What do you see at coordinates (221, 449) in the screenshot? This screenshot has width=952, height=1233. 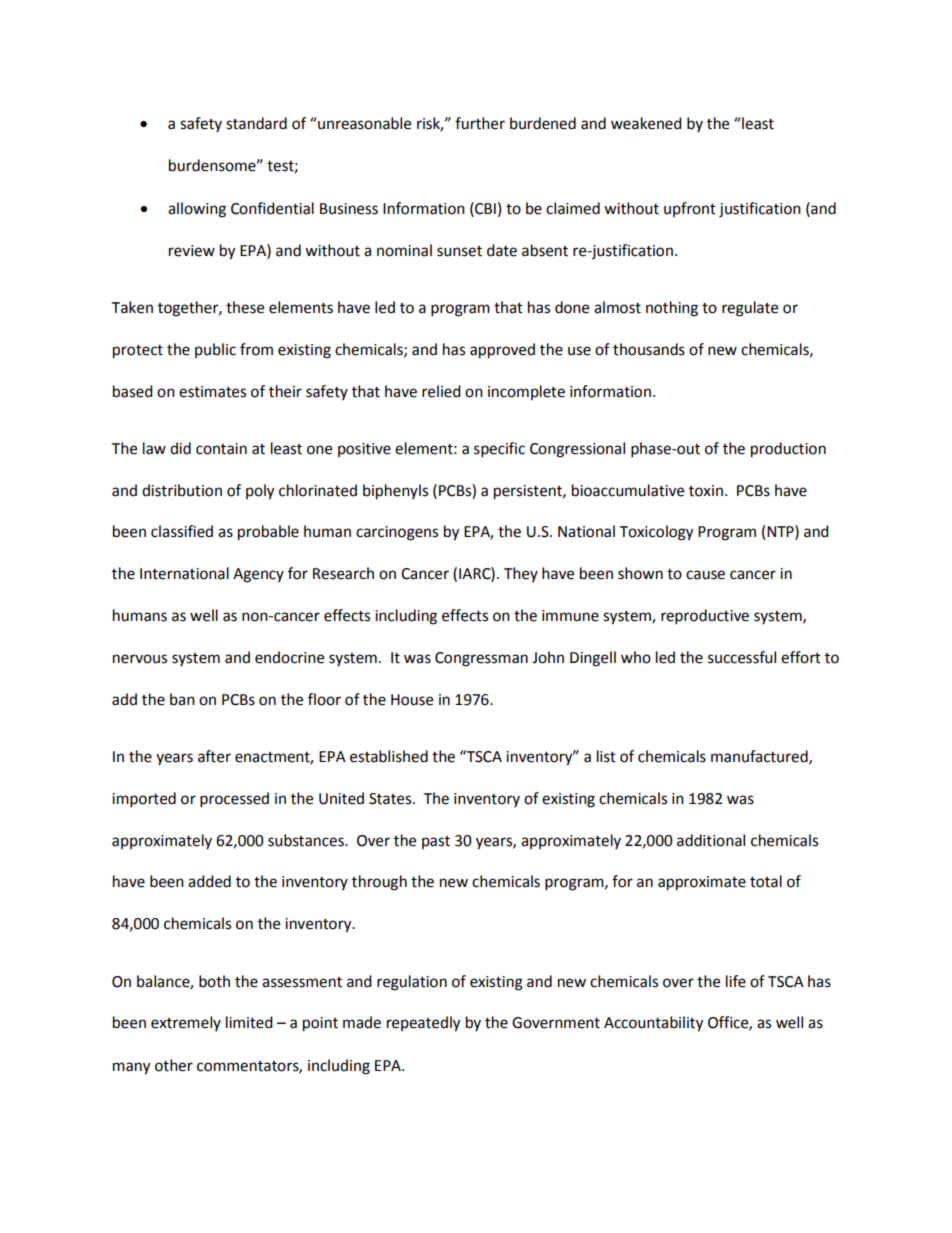 I see `contain` at bounding box center [221, 449].
